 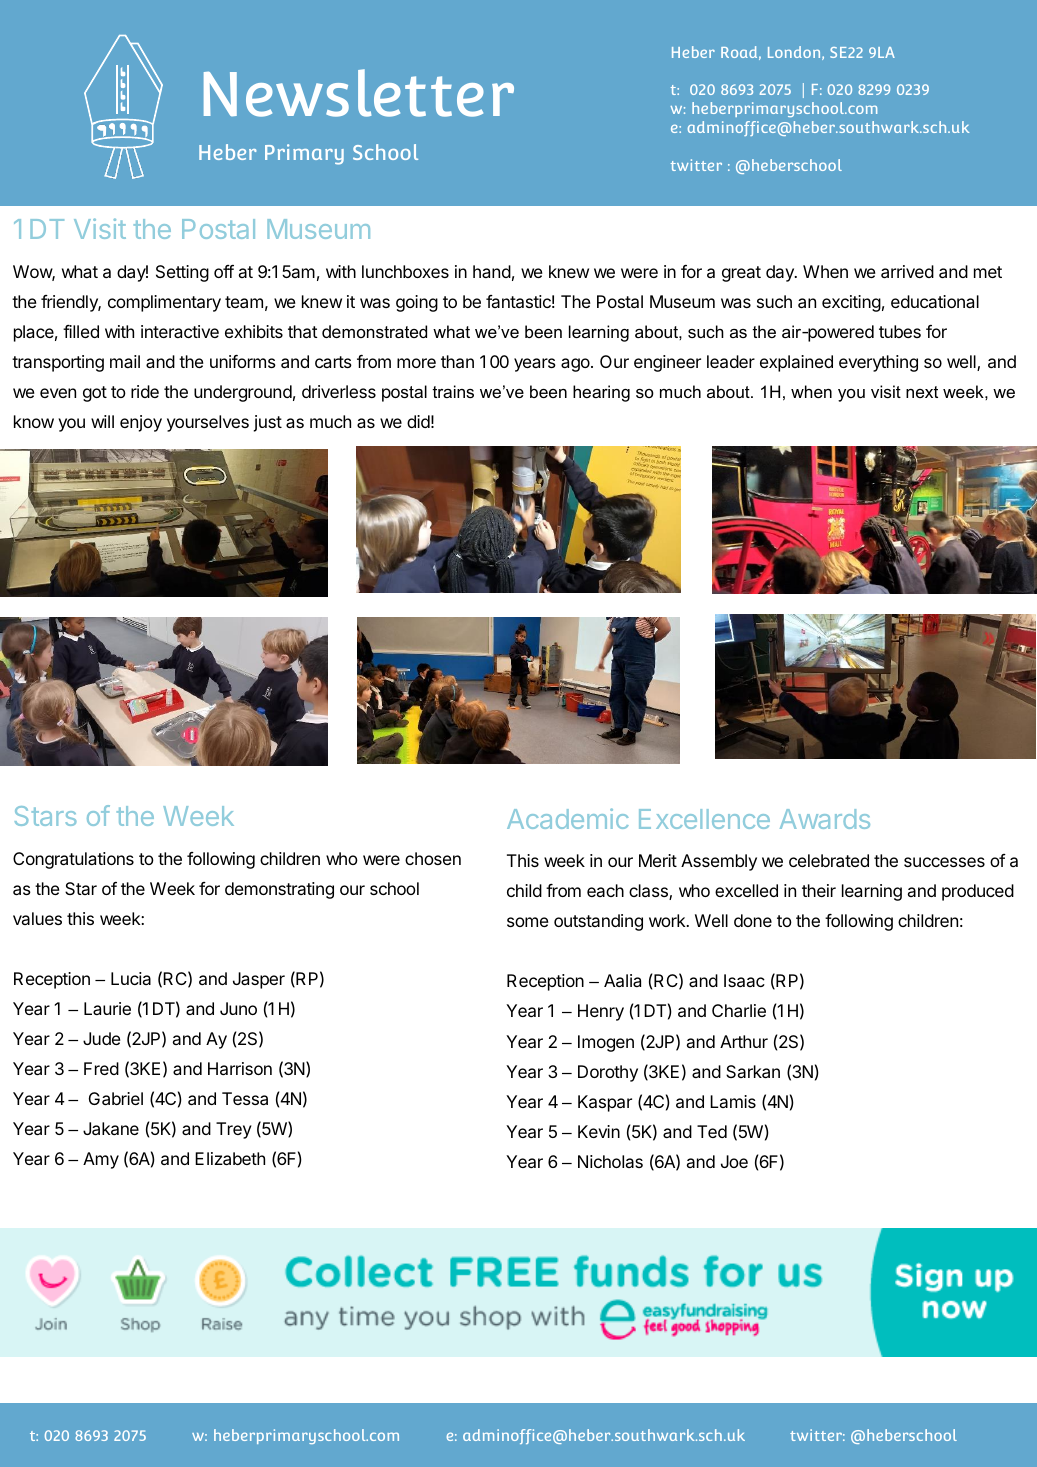 What do you see at coordinates (116, 1098) in the screenshot?
I see `Gabriel` at bounding box center [116, 1098].
